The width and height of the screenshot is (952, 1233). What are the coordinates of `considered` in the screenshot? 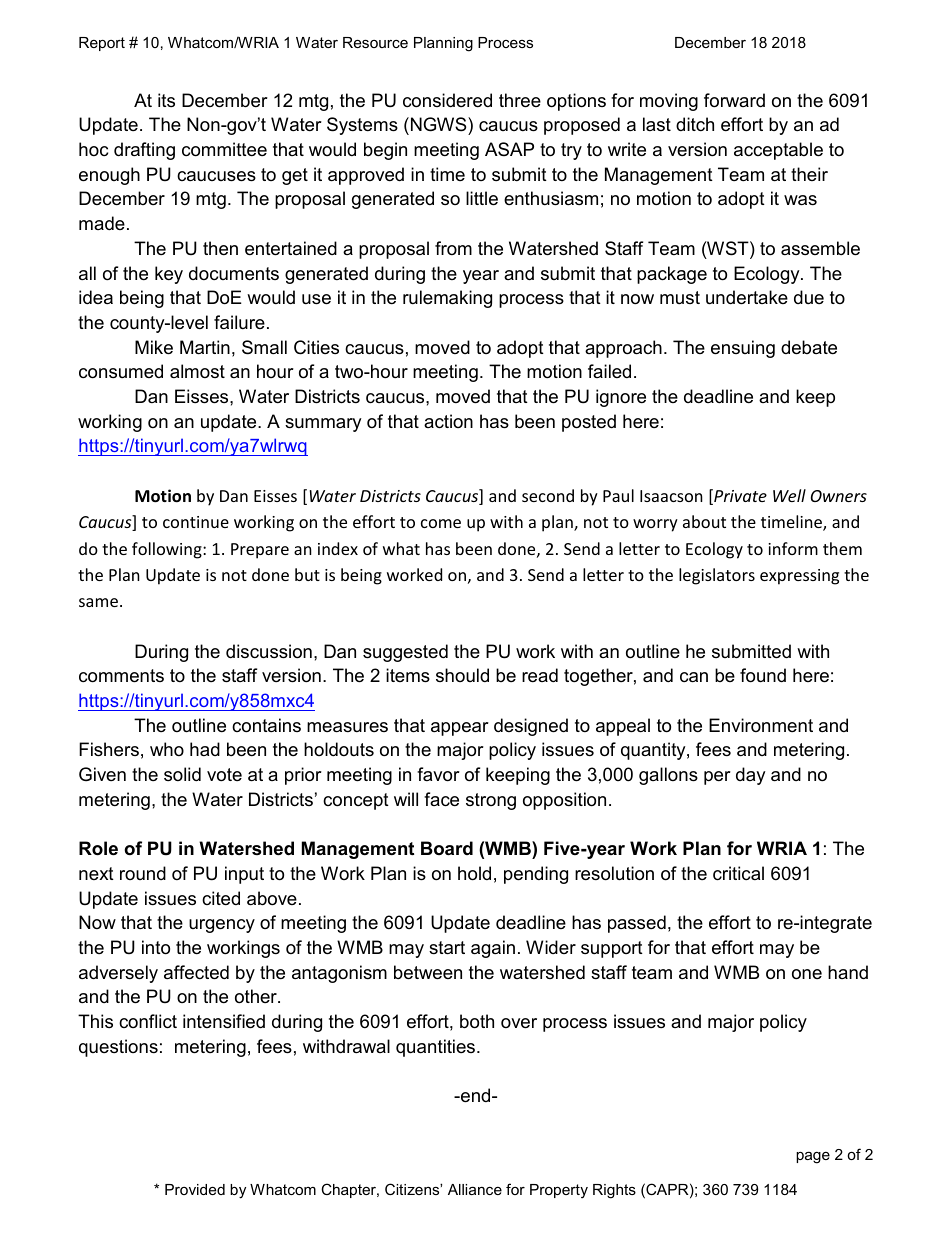 It's located at (447, 100).
